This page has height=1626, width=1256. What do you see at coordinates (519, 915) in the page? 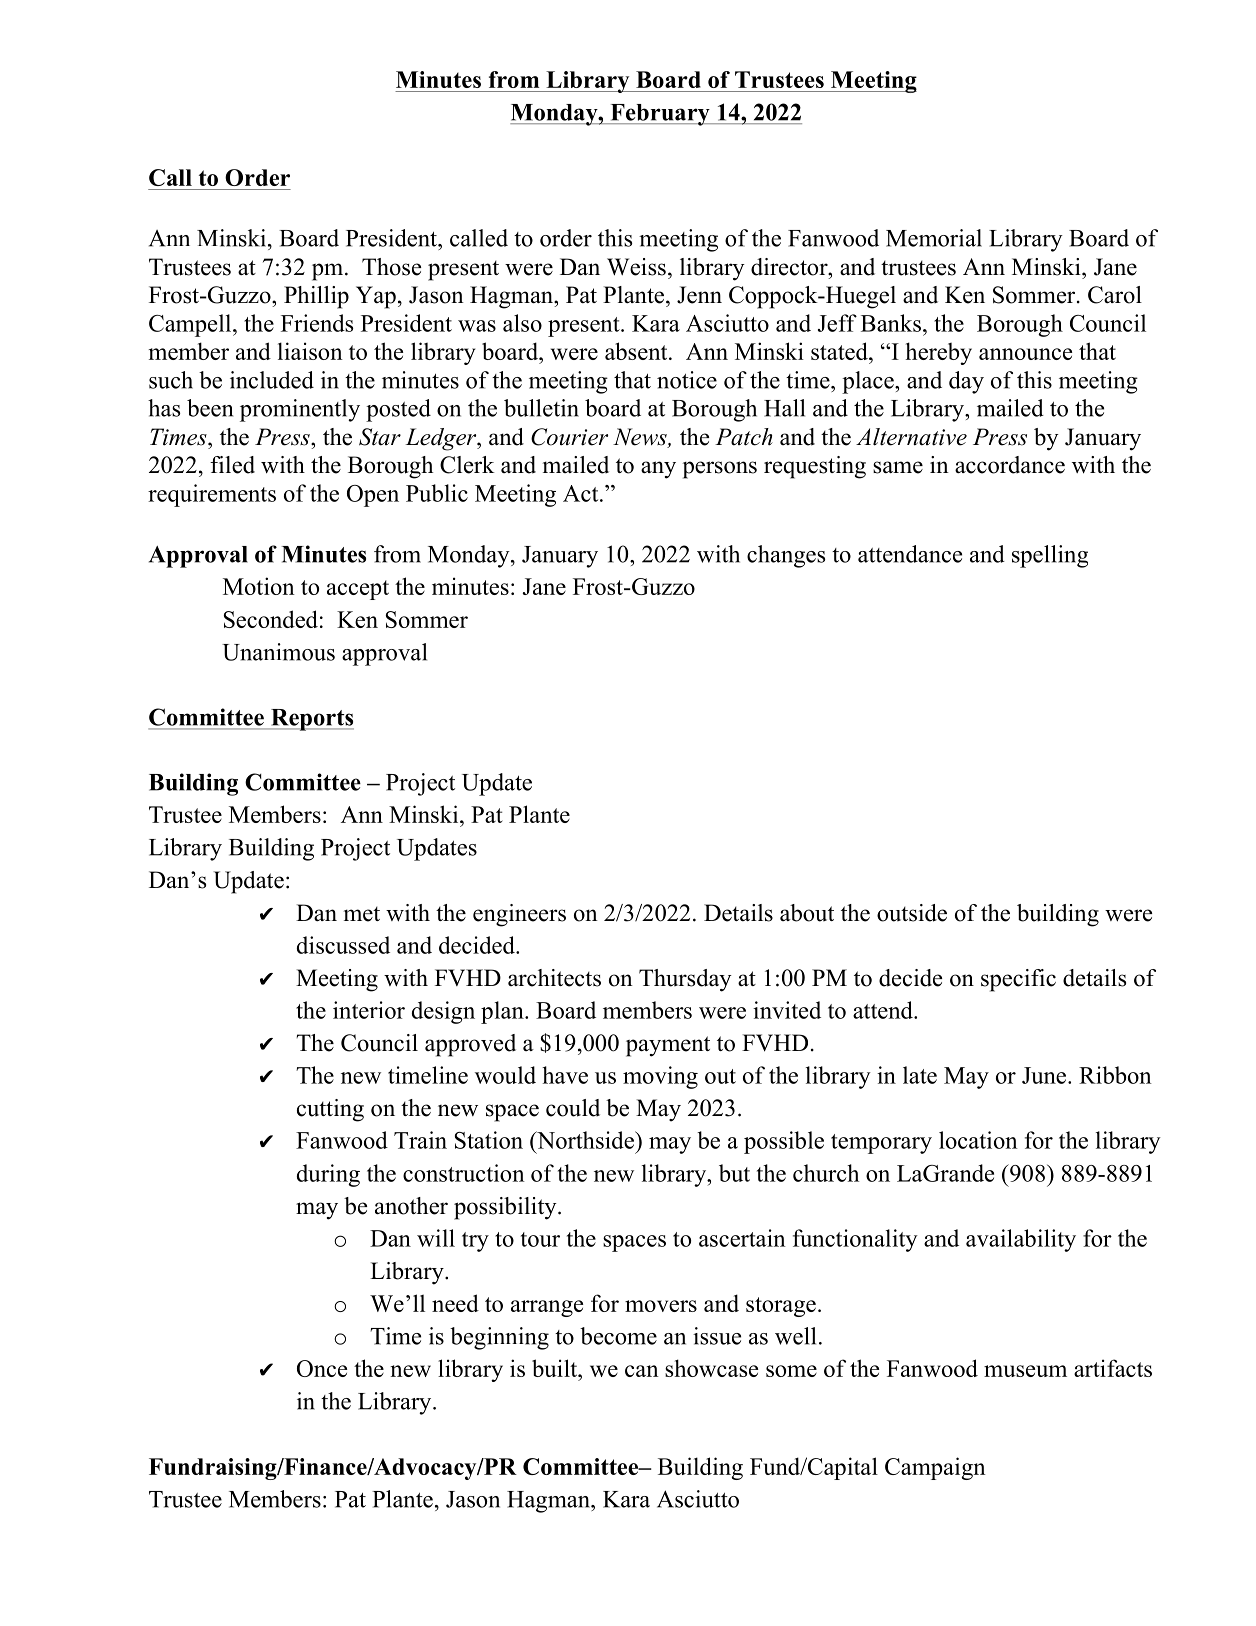
I see `engineers` at bounding box center [519, 915].
